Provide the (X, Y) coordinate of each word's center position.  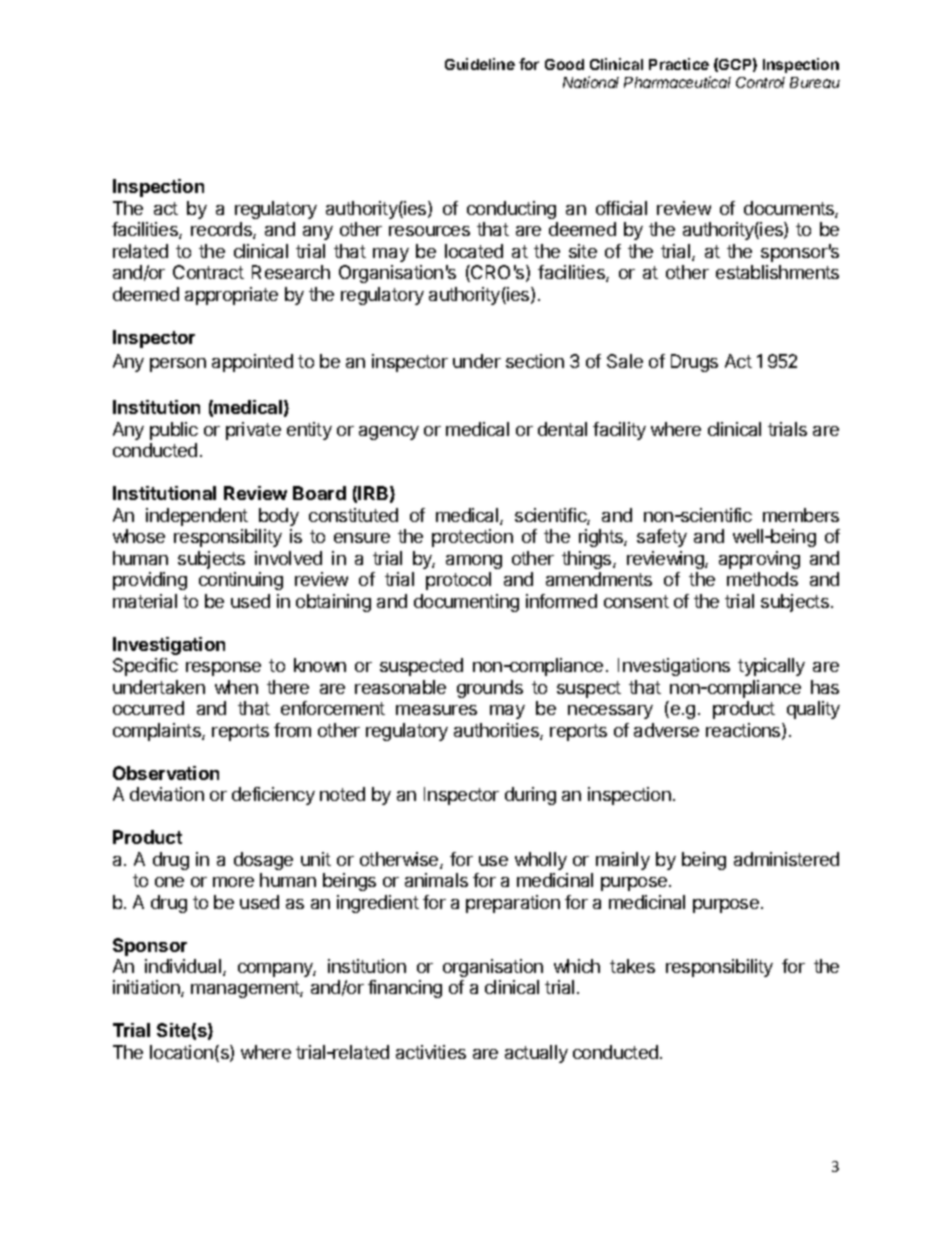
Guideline (480, 64)
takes (632, 966)
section (535, 361)
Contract (208, 272)
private (253, 431)
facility (619, 431)
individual (184, 967)
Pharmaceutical (677, 82)
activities (431, 1052)
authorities (497, 731)
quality (813, 710)
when (236, 687)
